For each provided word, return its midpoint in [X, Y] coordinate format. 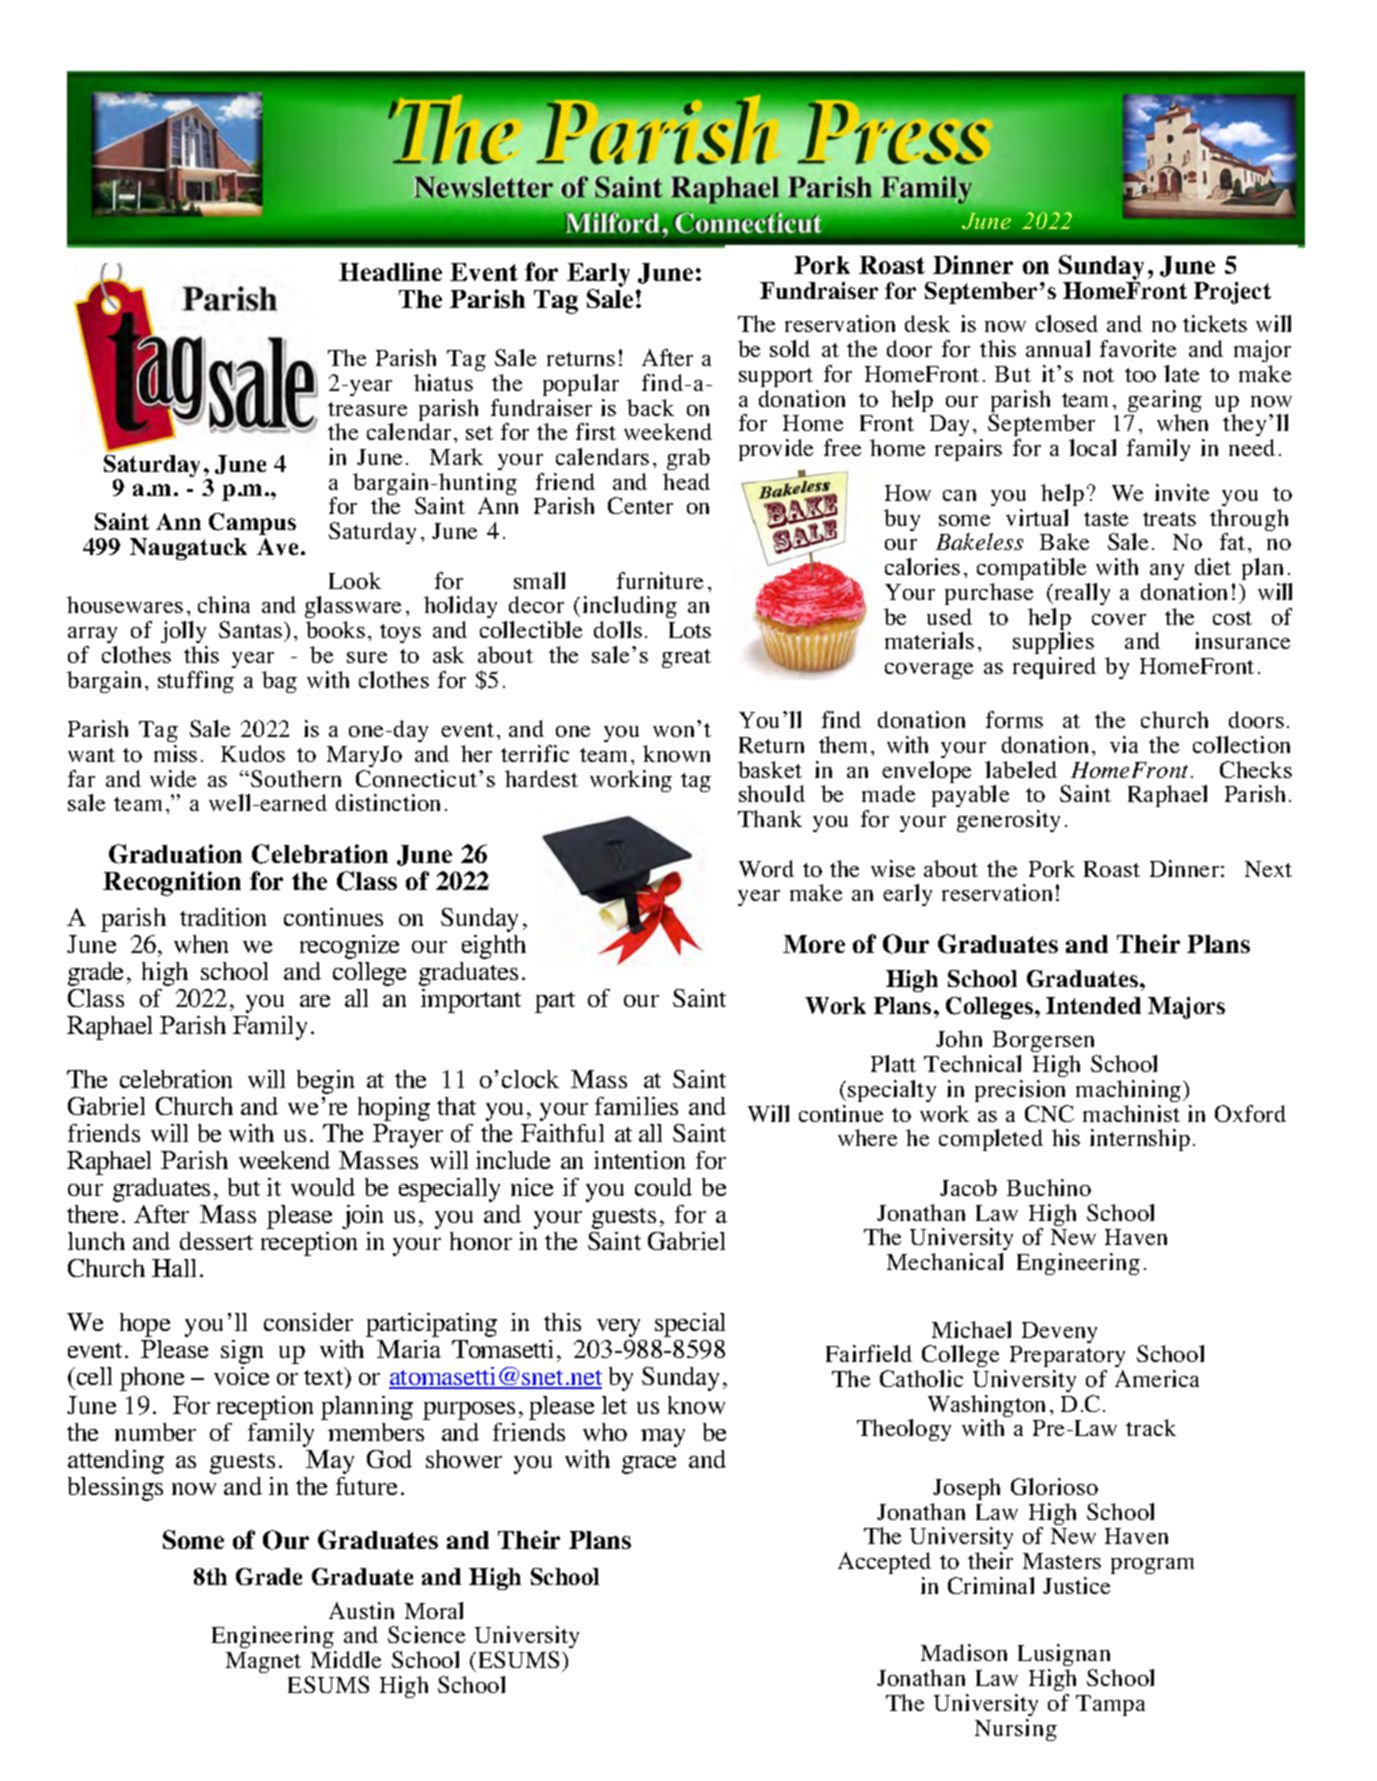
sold [790, 348]
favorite [1138, 348]
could [663, 1187]
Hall [174, 1268]
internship [1140, 1140]
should [772, 793]
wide [173, 778]
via [1124, 744]
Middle [346, 1659]
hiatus [443, 382]
